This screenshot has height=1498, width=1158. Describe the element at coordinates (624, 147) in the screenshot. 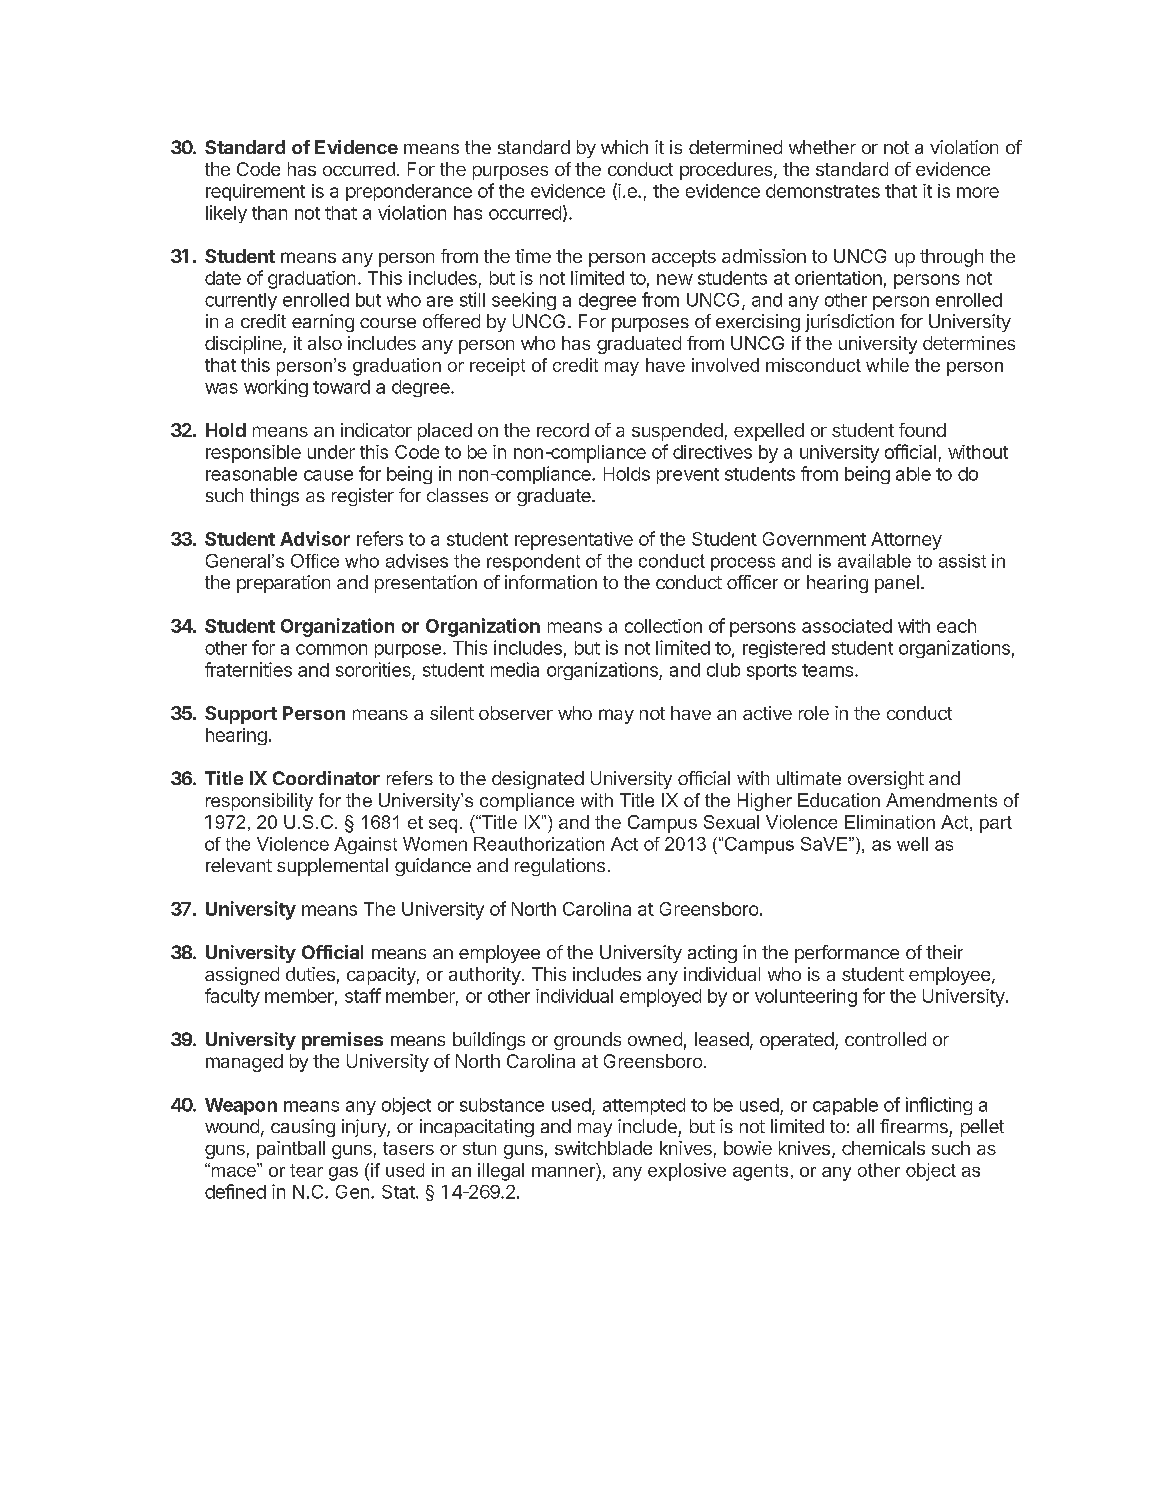

I see `which` at that location.
